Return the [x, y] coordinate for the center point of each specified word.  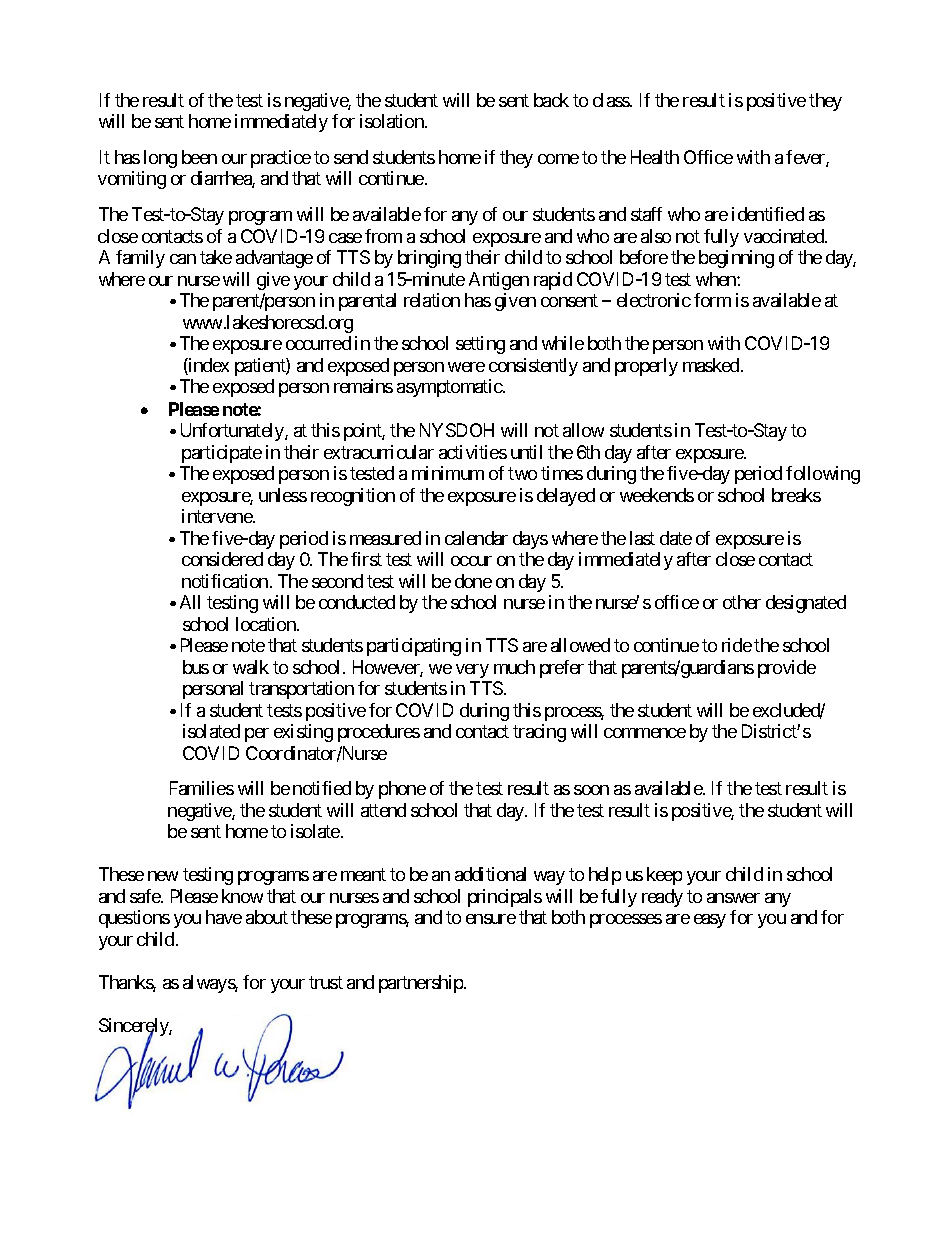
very [472, 671]
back [551, 100]
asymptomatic [450, 388]
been [199, 157]
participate [222, 454]
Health [655, 157]
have [224, 917]
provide [787, 669]
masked [712, 365]
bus [196, 667]
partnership [421, 984]
